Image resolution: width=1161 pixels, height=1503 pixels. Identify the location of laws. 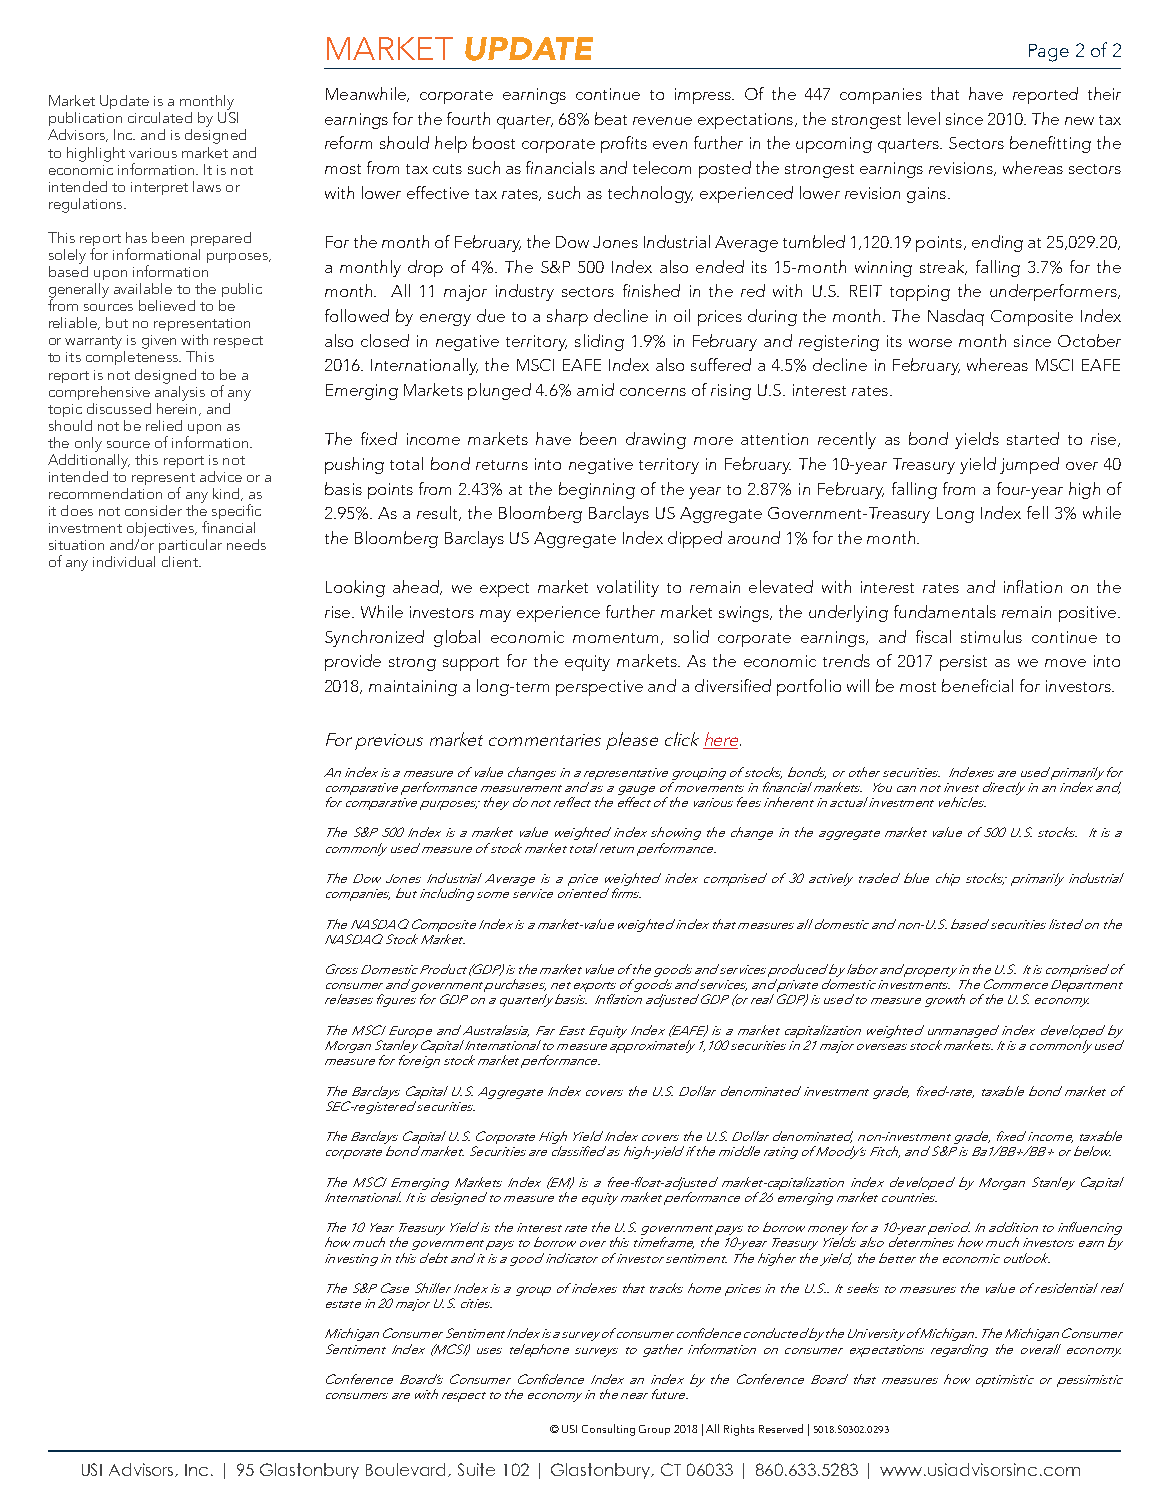
(207, 186).
